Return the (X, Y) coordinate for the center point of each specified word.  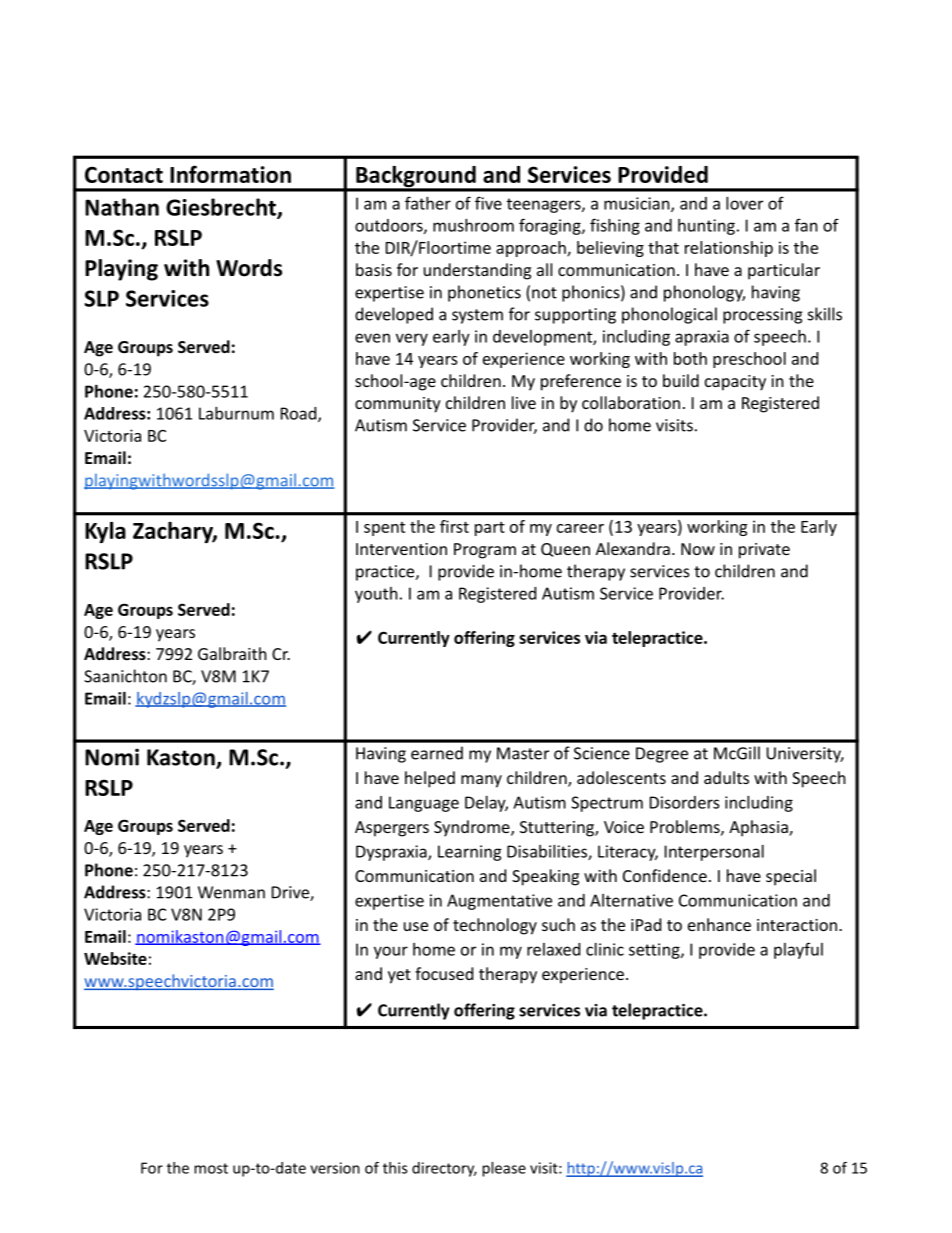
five (488, 203)
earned (437, 753)
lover (744, 203)
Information (230, 174)
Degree (662, 755)
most (211, 1168)
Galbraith (232, 653)
